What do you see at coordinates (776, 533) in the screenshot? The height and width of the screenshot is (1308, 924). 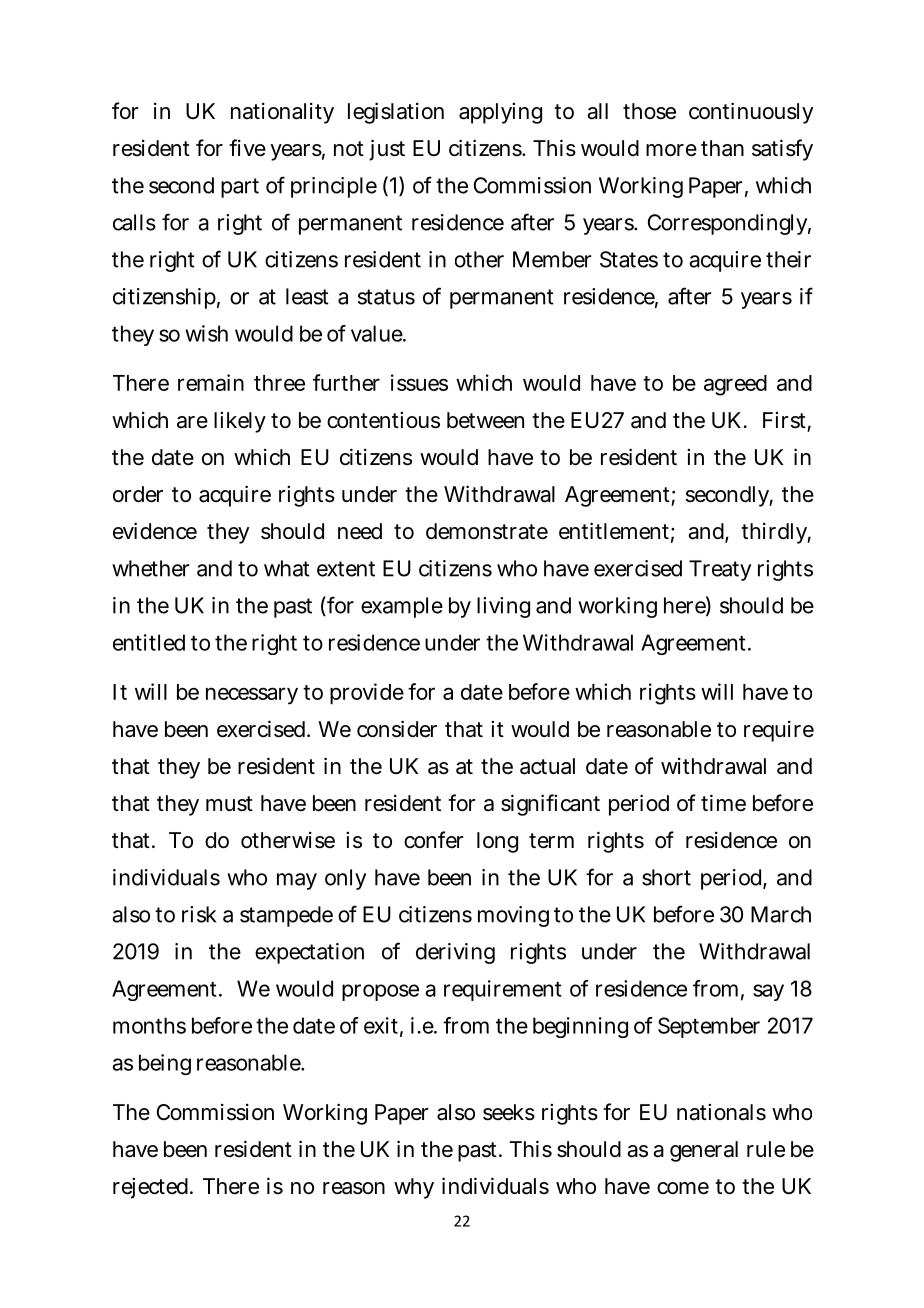 I see `thirdly` at bounding box center [776, 533].
